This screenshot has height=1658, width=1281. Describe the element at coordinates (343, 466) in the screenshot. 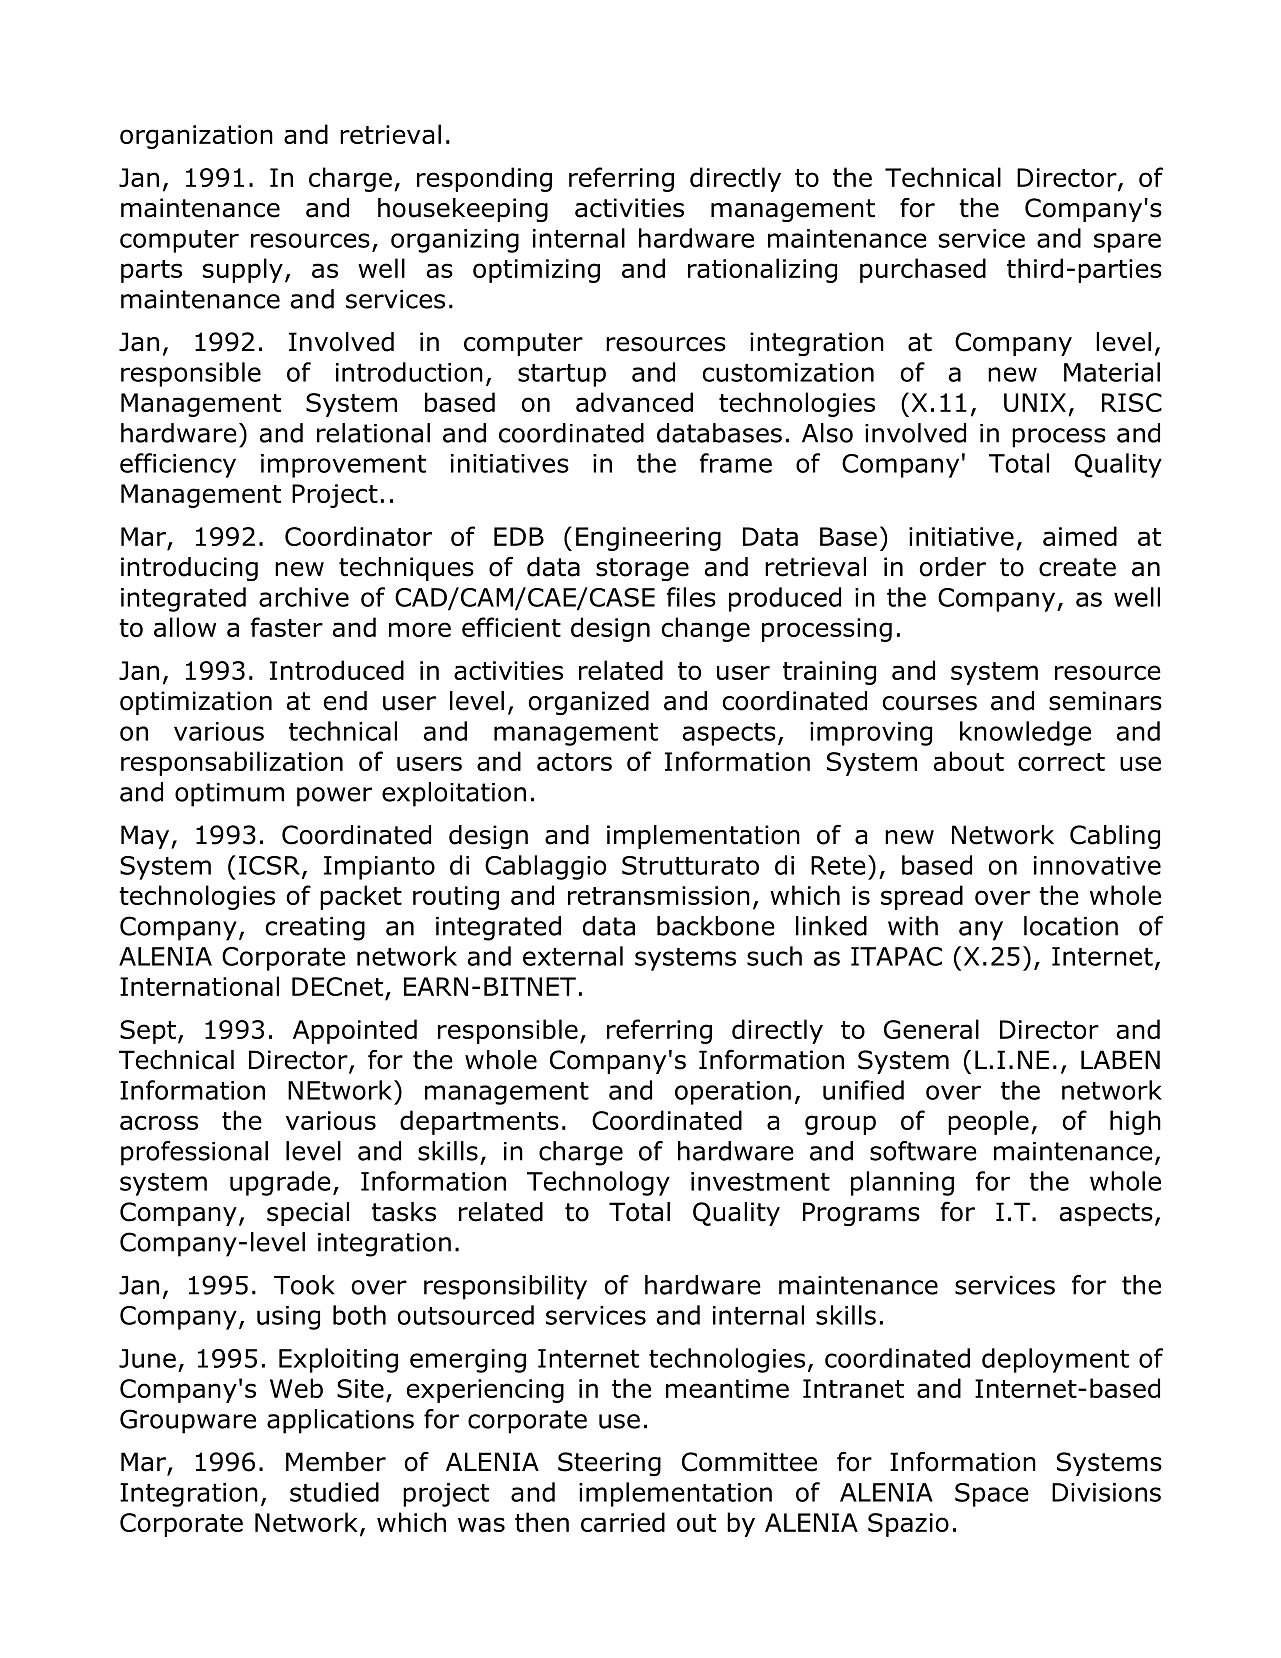

I see `improvement` at that location.
